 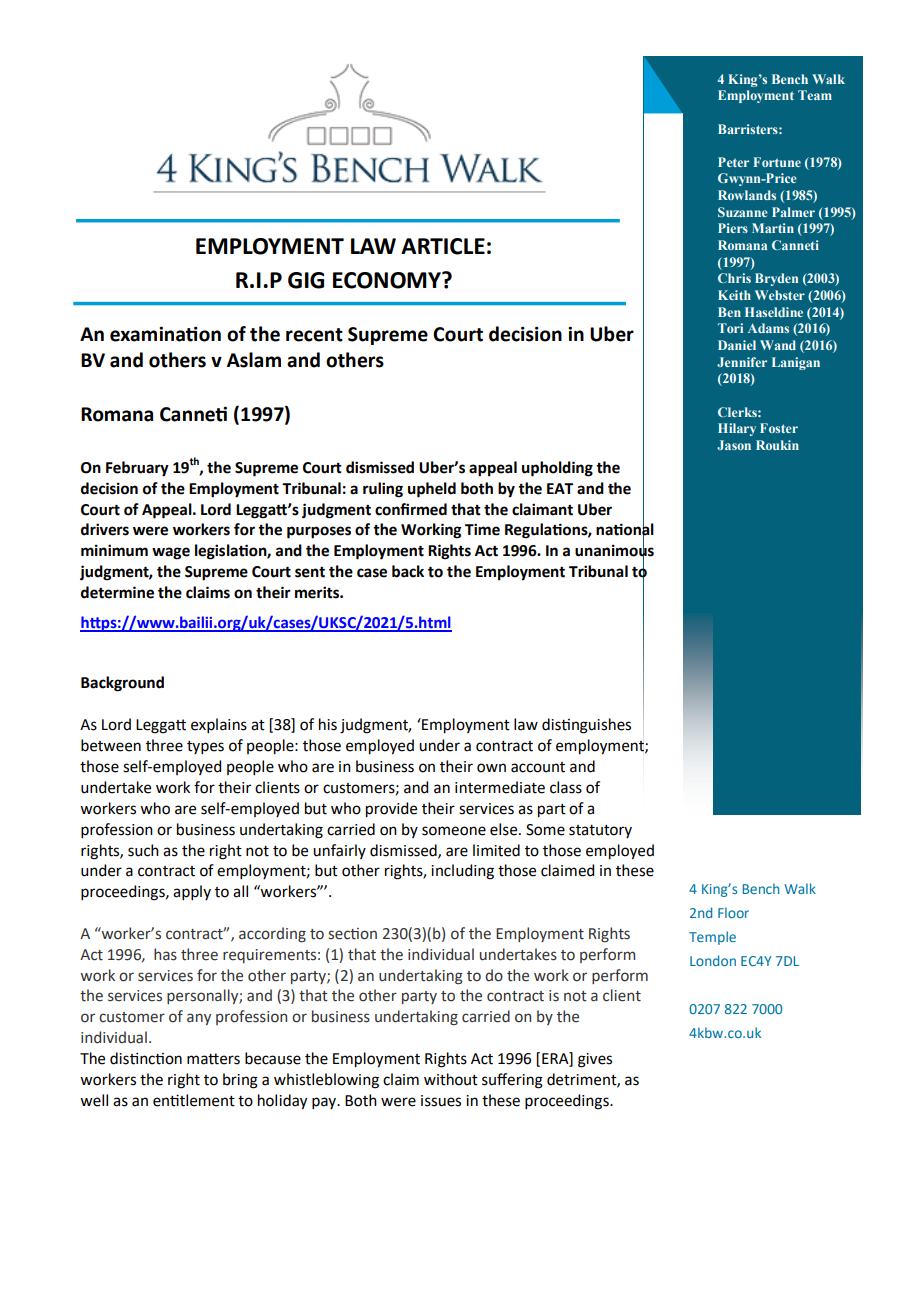 I want to click on determine, so click(x=117, y=592).
